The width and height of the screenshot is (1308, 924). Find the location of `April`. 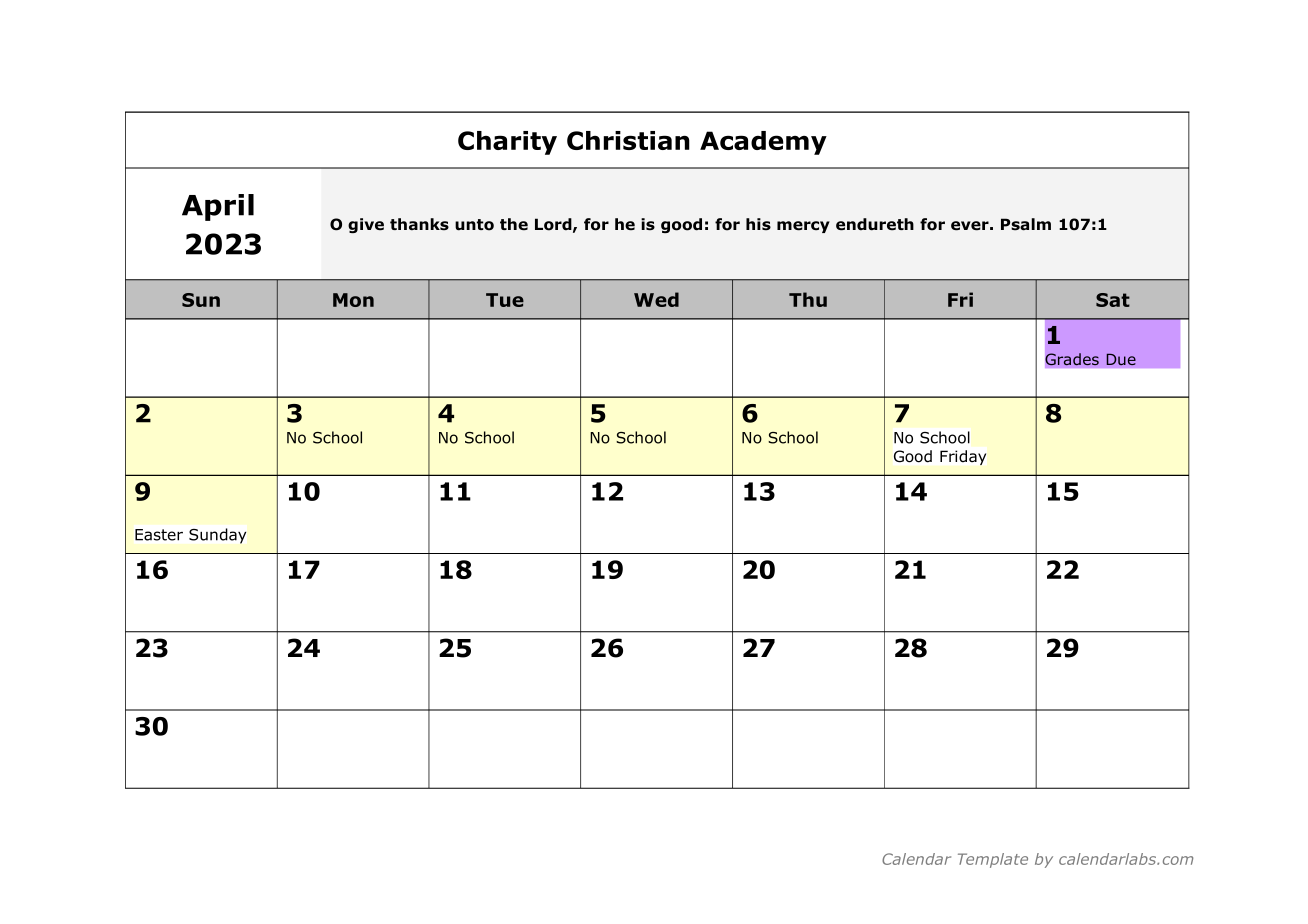

April is located at coordinates (218, 207).
